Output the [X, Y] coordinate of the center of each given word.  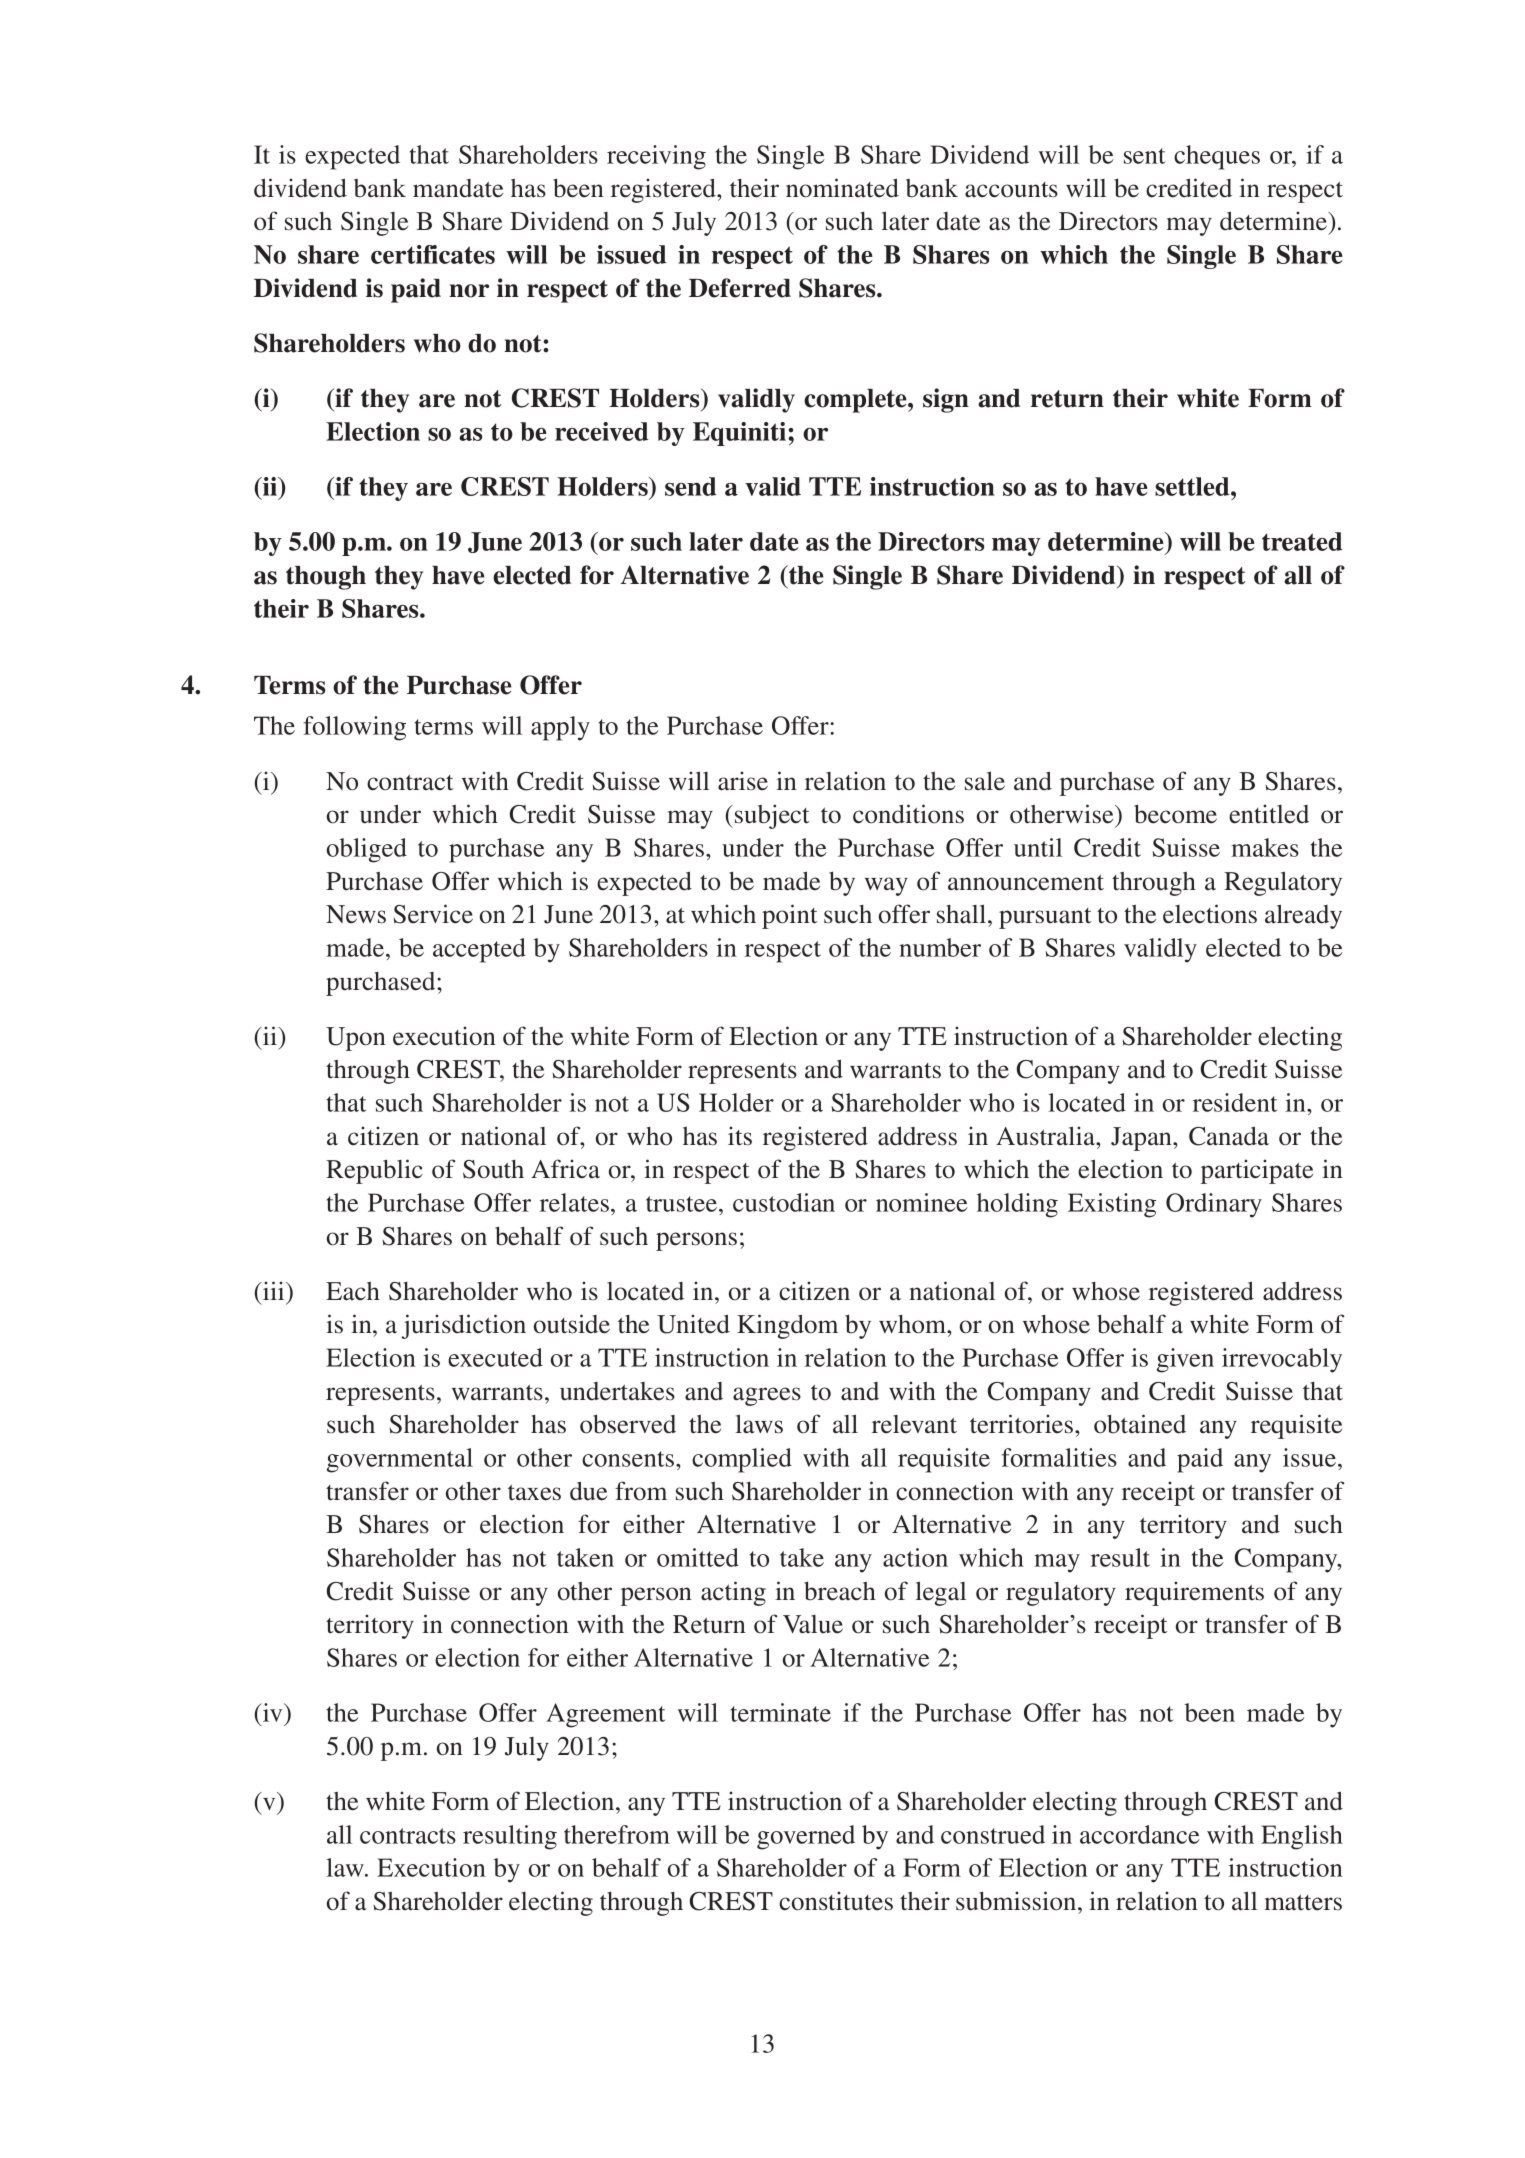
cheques [1217, 157]
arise [743, 781]
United [693, 1324]
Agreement [605, 1715]
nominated [842, 188]
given [1185, 1360]
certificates [433, 254]
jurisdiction [463, 1326]
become [1175, 814]
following [354, 728]
